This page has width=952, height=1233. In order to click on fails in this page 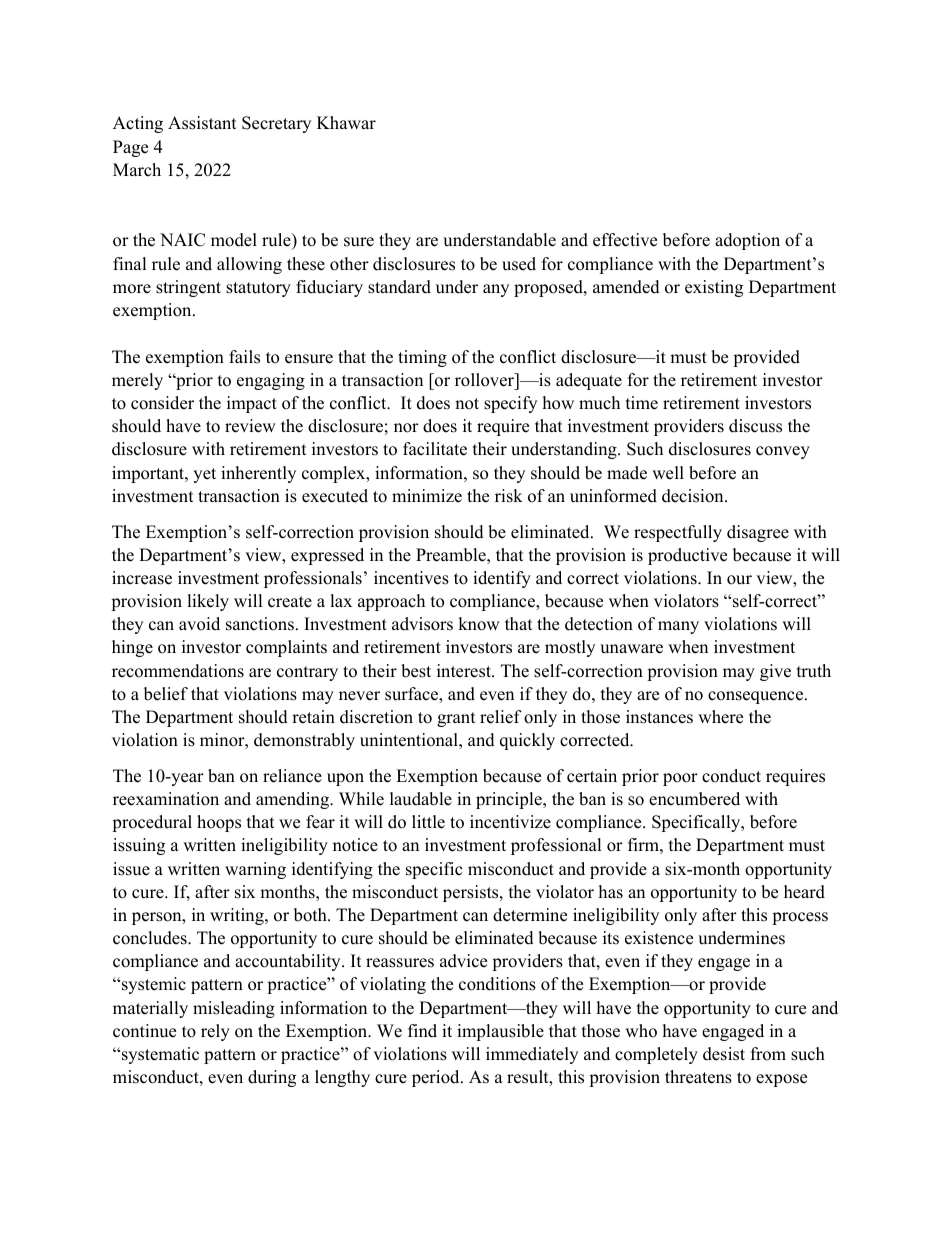, I will do `click(244, 357)`.
